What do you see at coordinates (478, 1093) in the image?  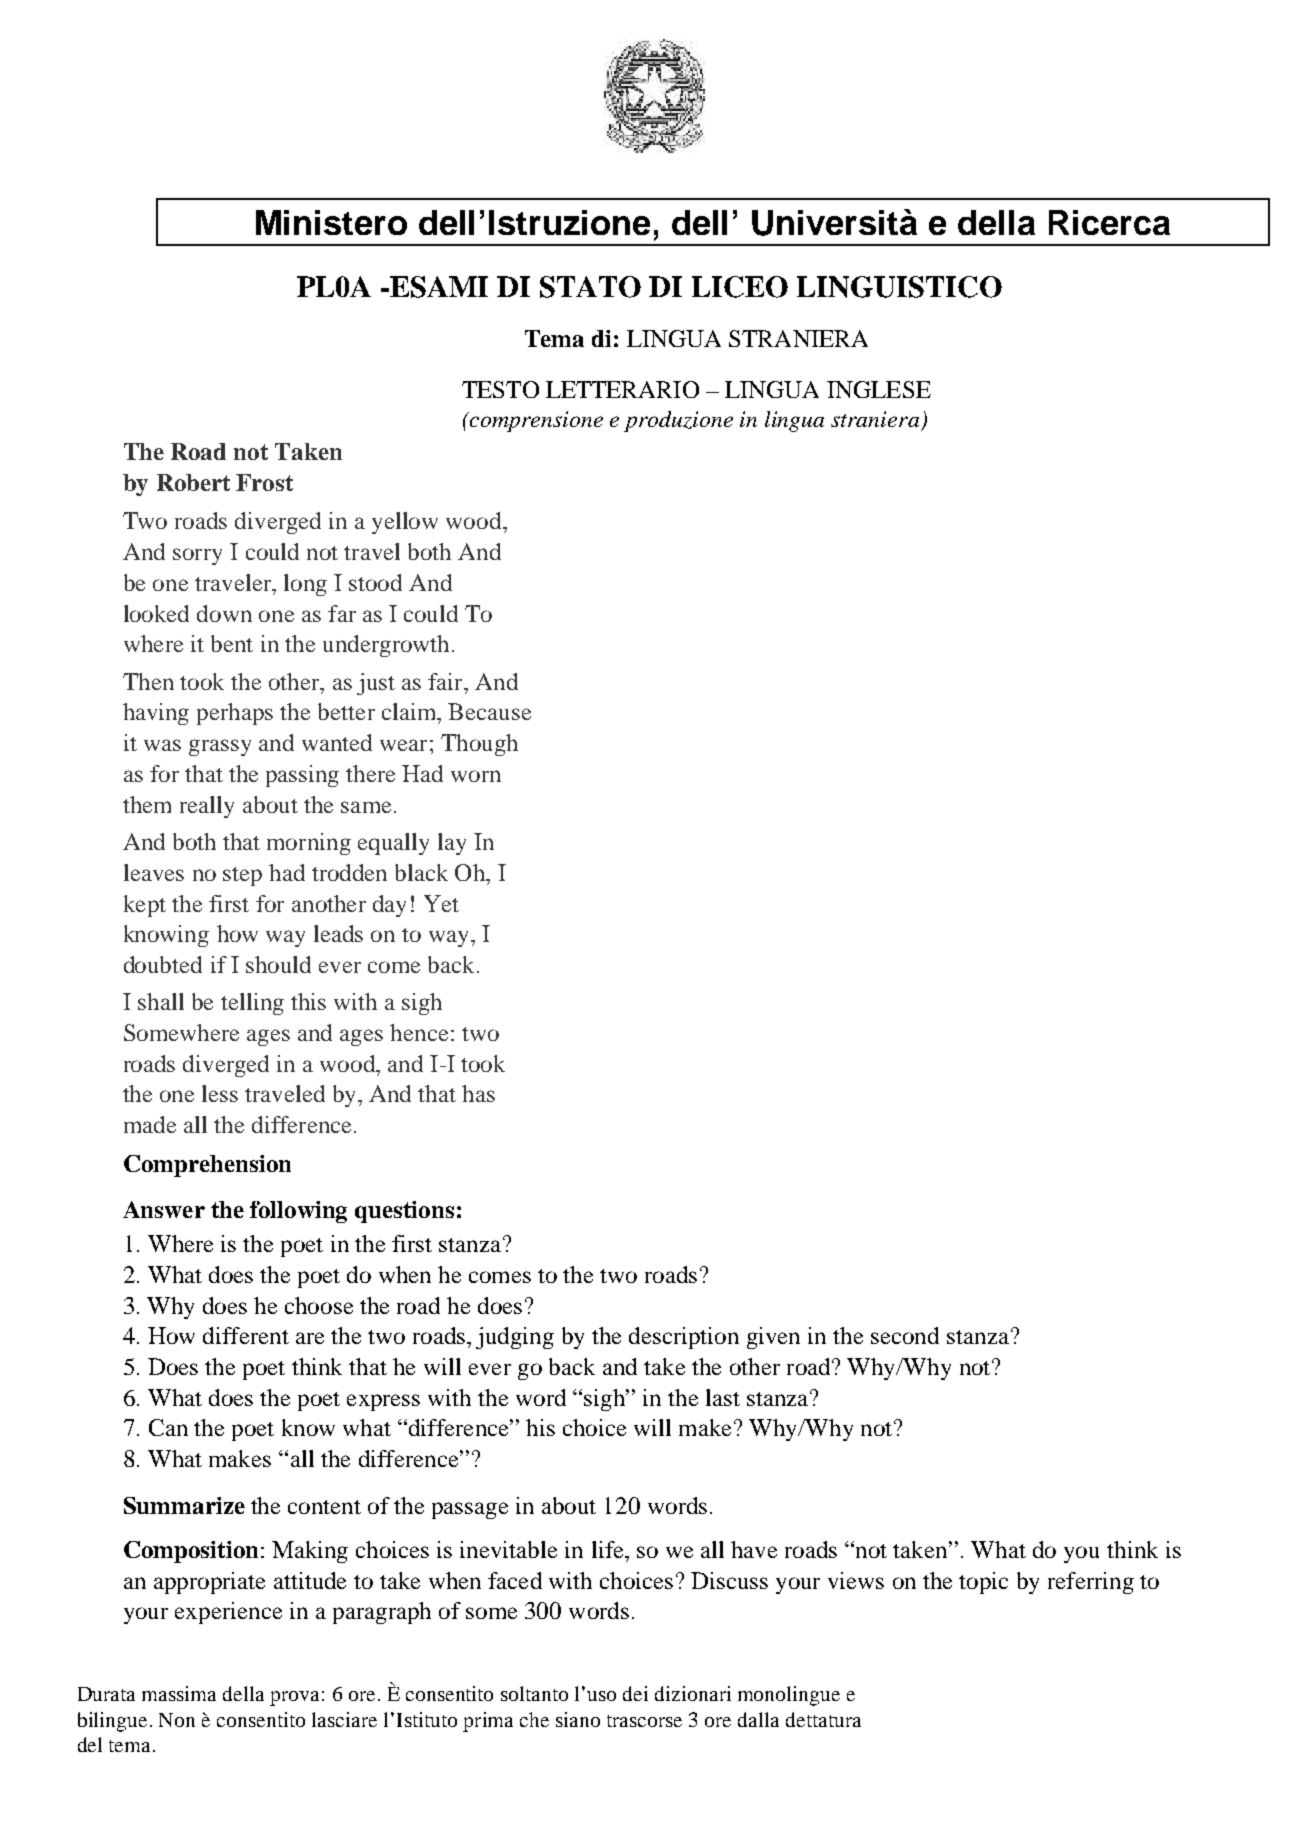 I see `has` at bounding box center [478, 1093].
